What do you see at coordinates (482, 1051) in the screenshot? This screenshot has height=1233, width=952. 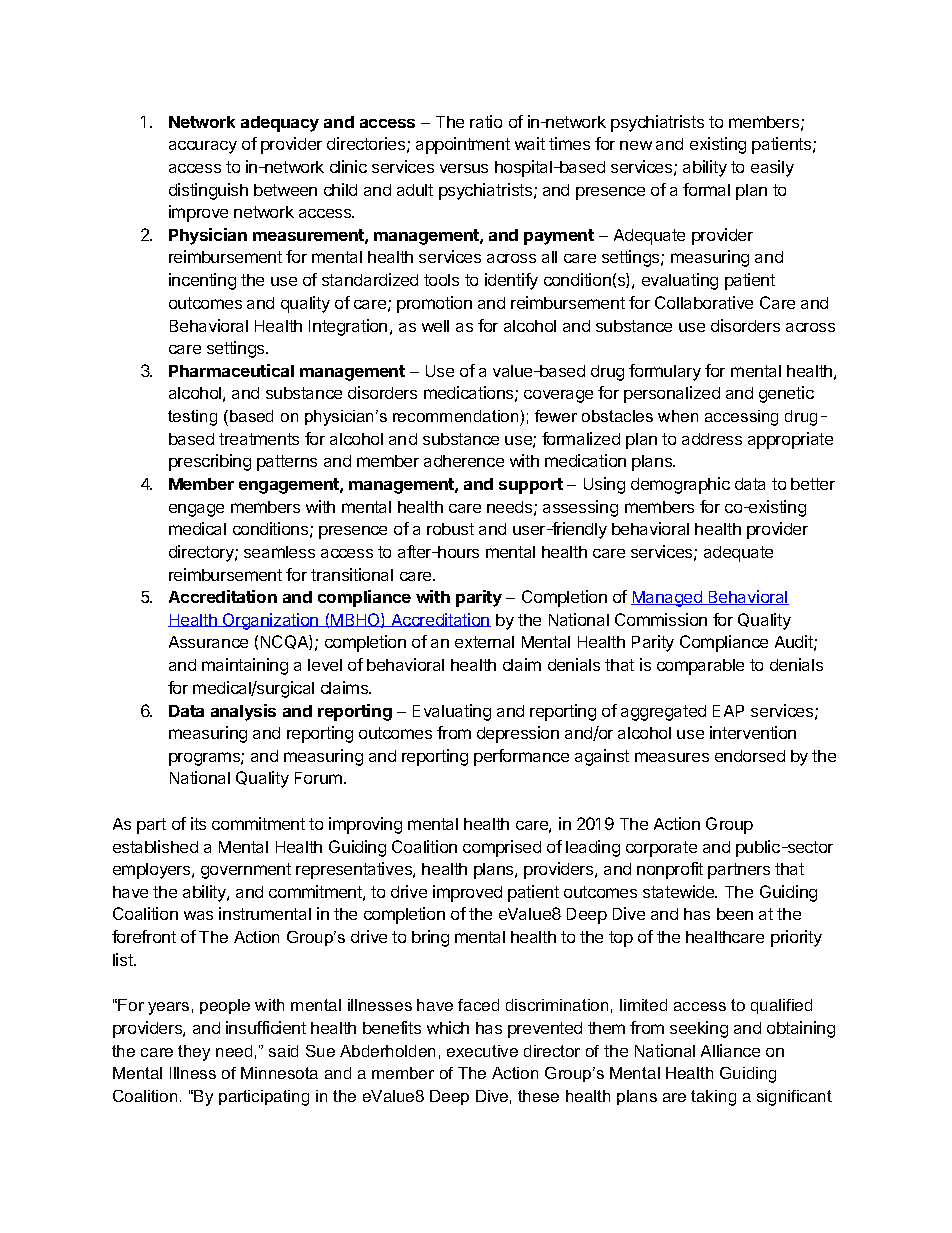 I see `executive` at bounding box center [482, 1051].
